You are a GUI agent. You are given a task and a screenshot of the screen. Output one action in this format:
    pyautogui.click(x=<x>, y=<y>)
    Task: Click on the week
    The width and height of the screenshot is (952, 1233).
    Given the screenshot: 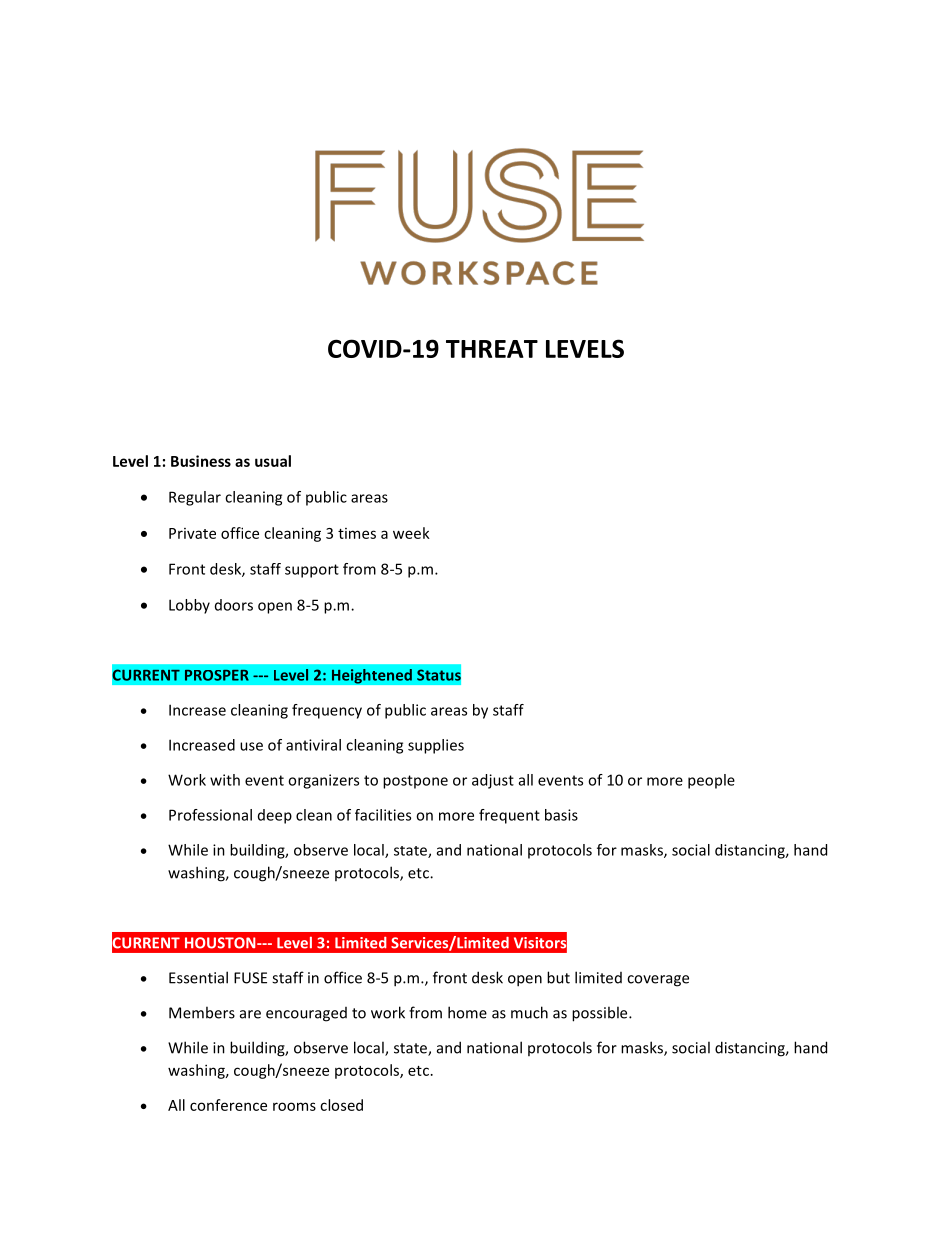 What is the action you would take?
    pyautogui.click(x=411, y=533)
